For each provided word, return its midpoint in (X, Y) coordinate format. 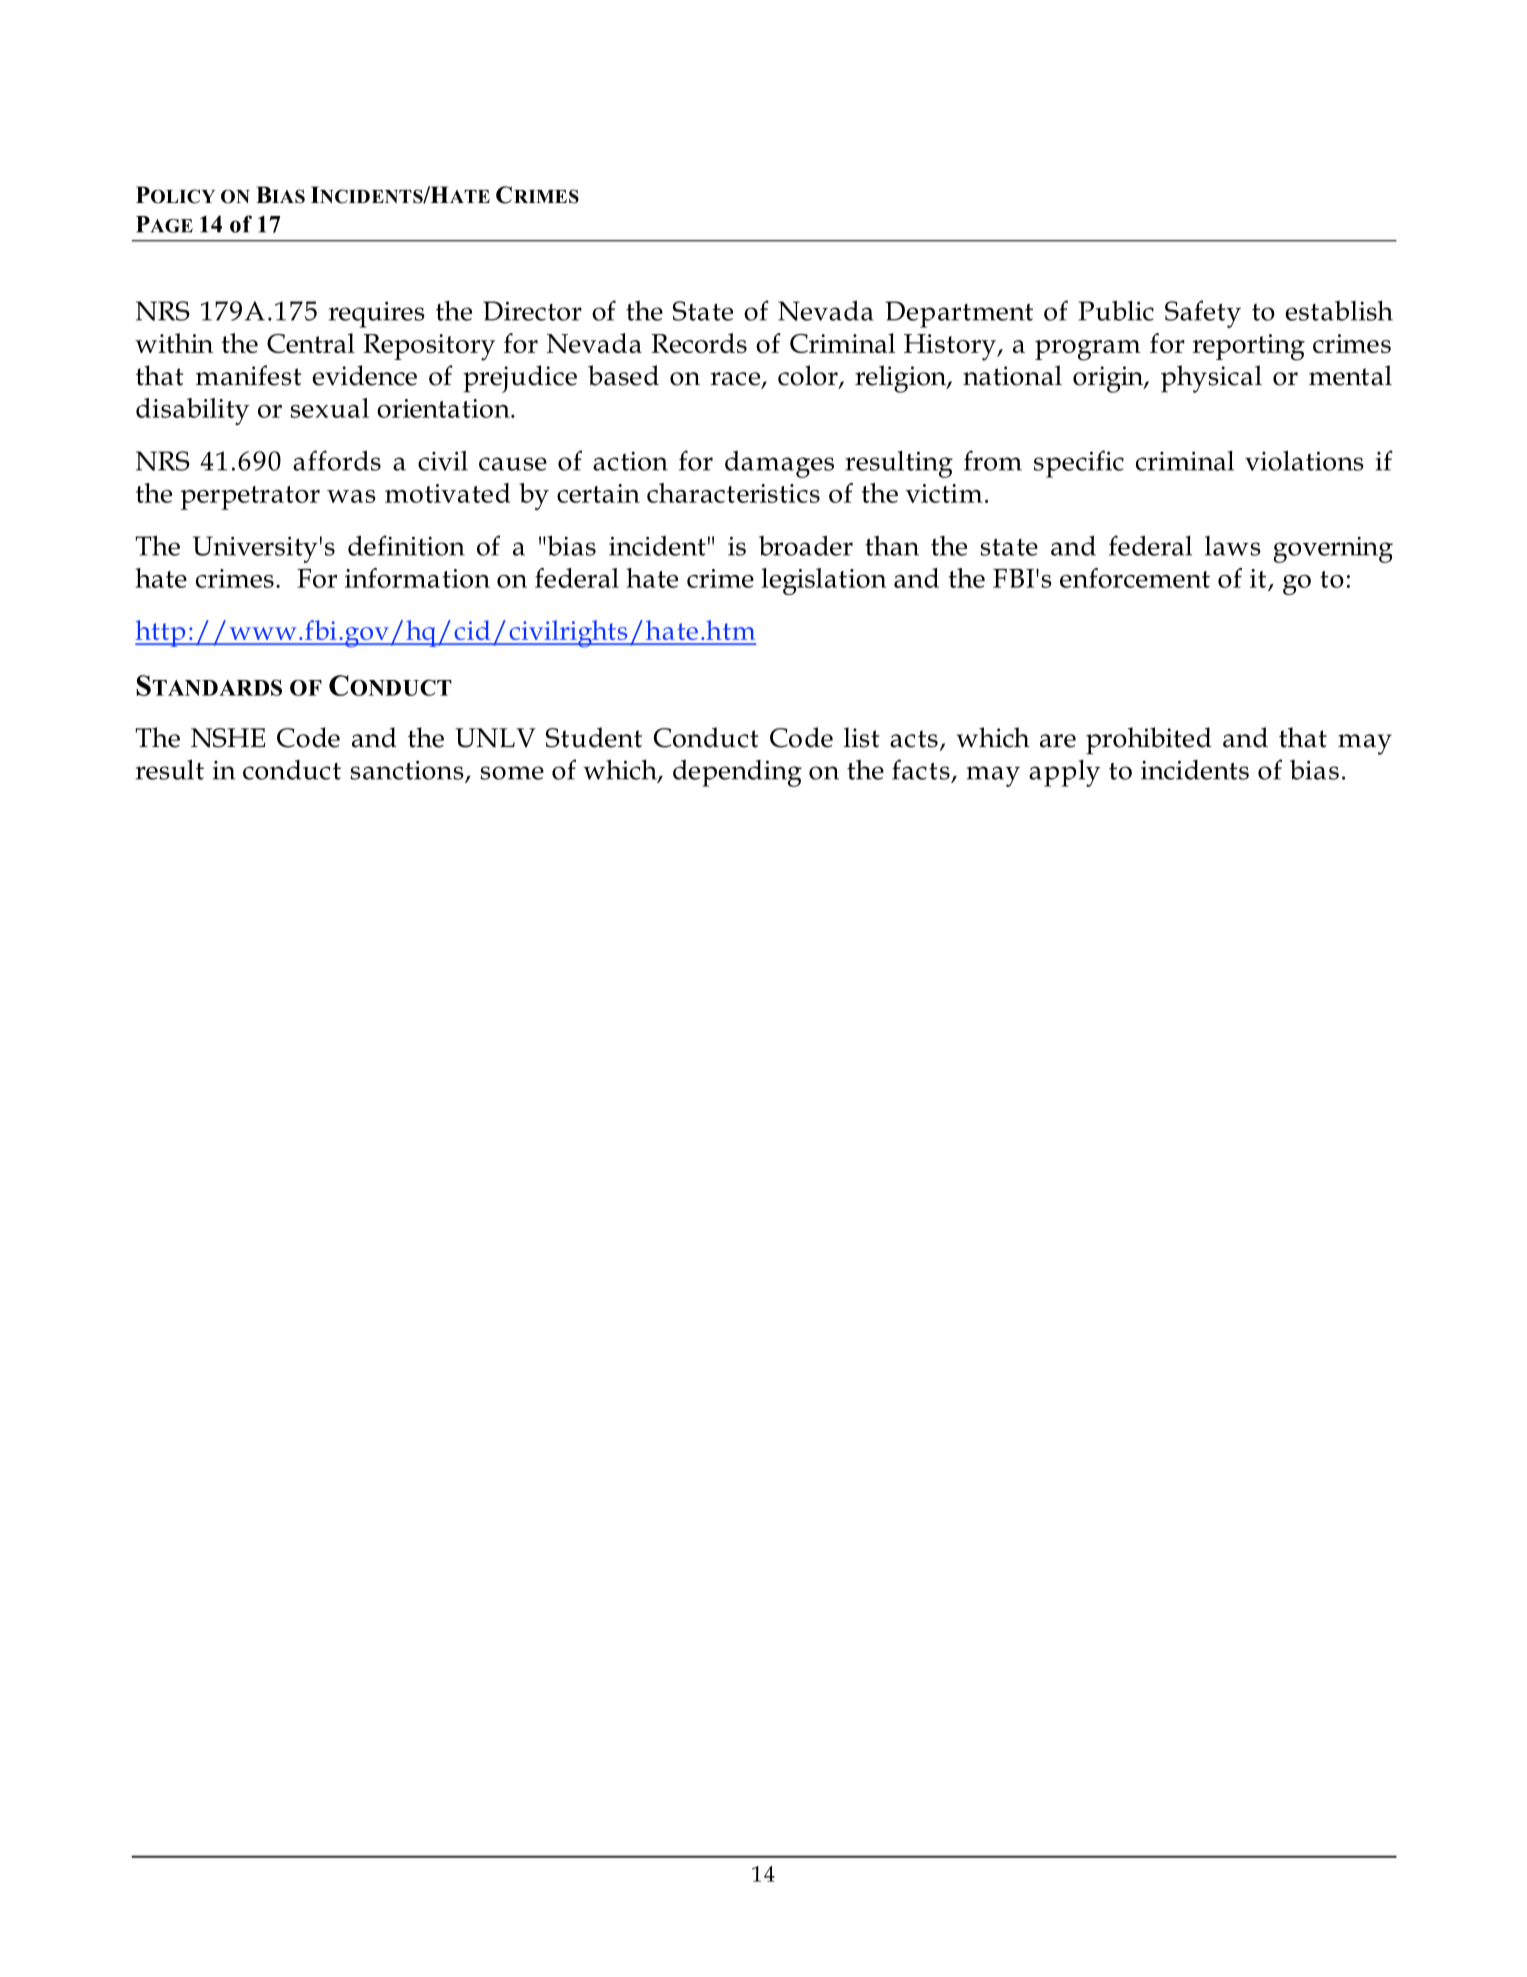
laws (1233, 546)
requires (377, 314)
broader (806, 545)
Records (699, 343)
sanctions (408, 771)
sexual (329, 408)
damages (779, 464)
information (417, 578)
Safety (1203, 314)
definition (406, 545)
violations (1304, 460)
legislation (824, 581)
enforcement (1135, 578)
